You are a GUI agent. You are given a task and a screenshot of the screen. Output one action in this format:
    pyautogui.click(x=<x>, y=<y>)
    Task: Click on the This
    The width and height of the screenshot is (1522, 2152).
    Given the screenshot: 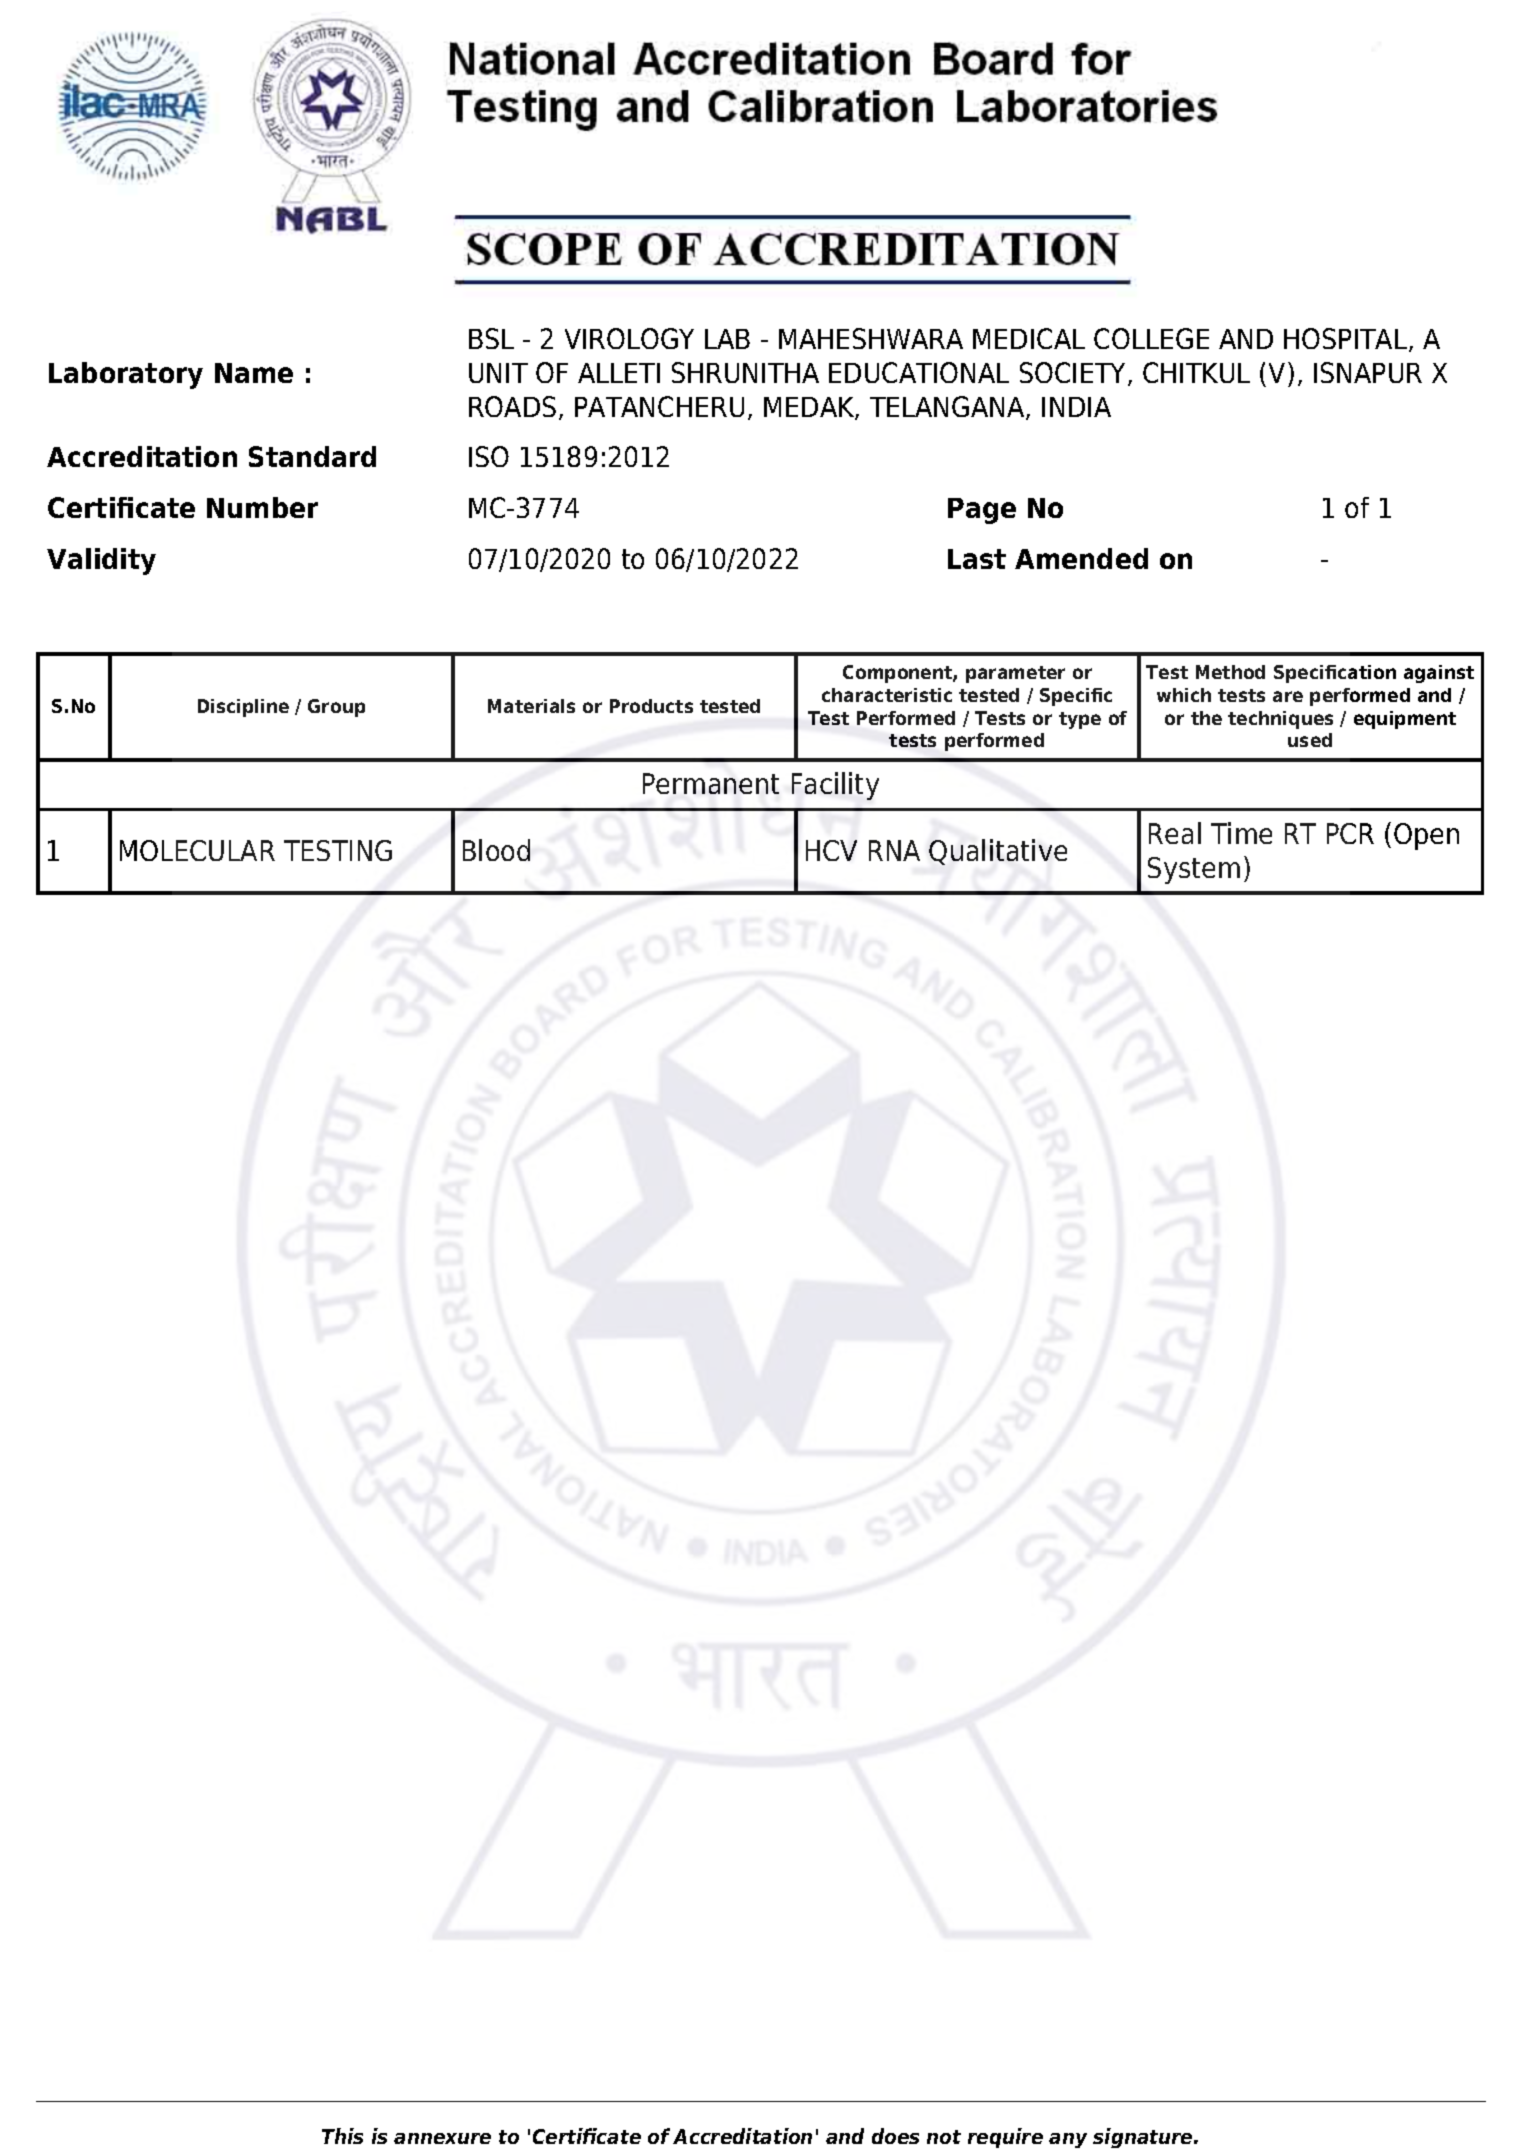 What is the action you would take?
    pyautogui.click(x=342, y=2136)
